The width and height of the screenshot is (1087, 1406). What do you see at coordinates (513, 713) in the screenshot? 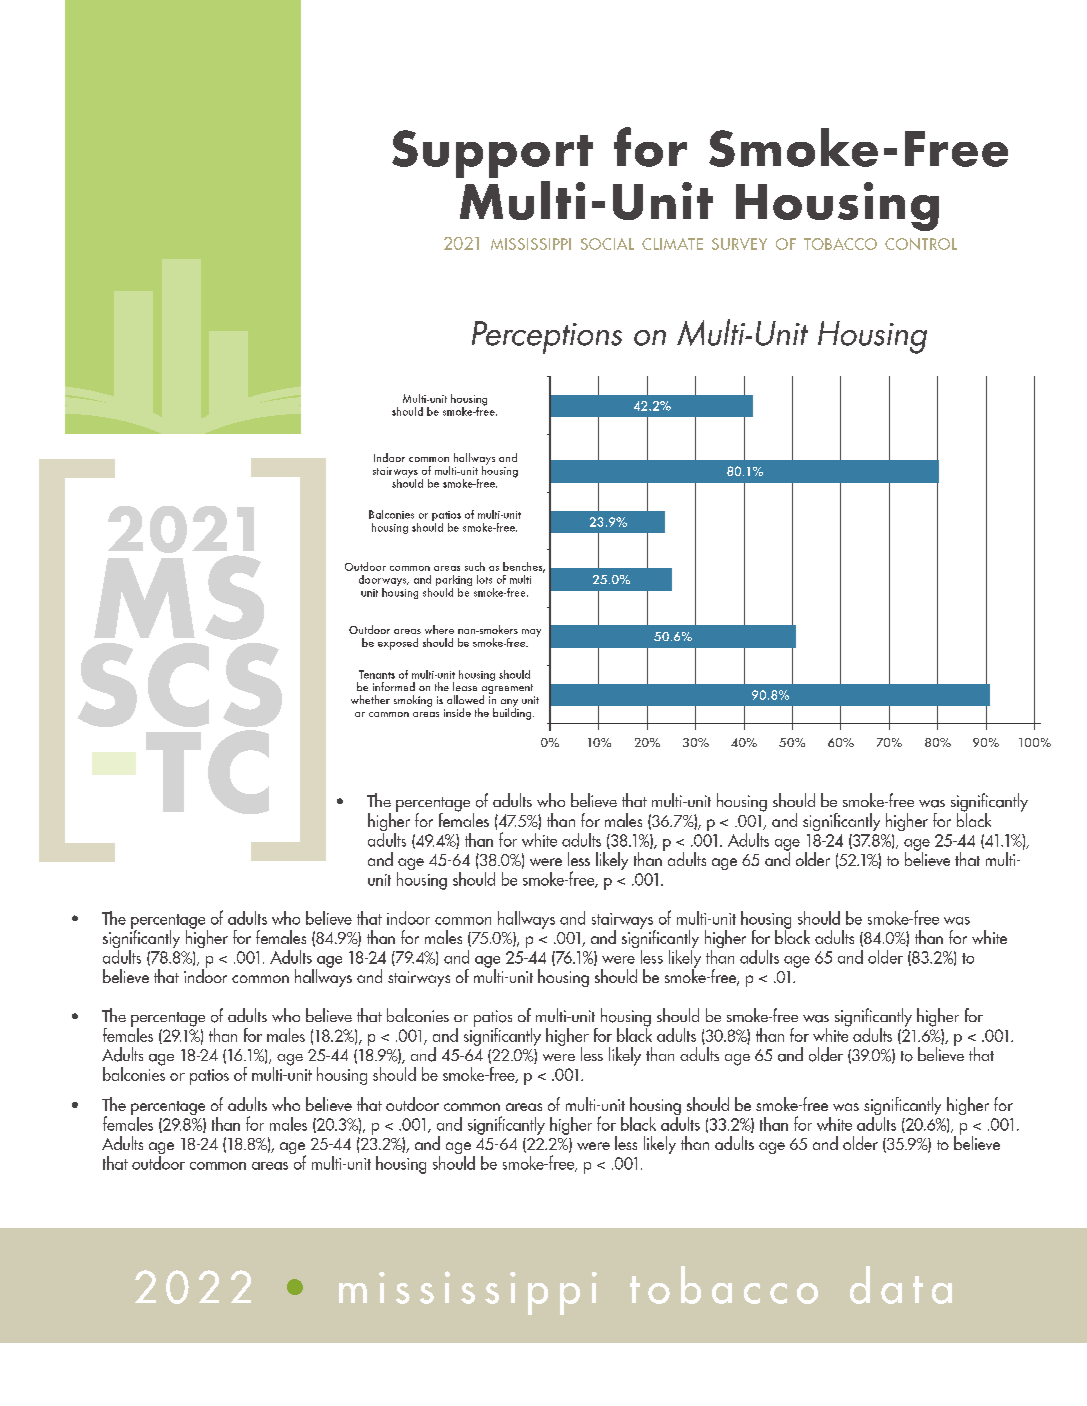
I see `building` at bounding box center [513, 713].
